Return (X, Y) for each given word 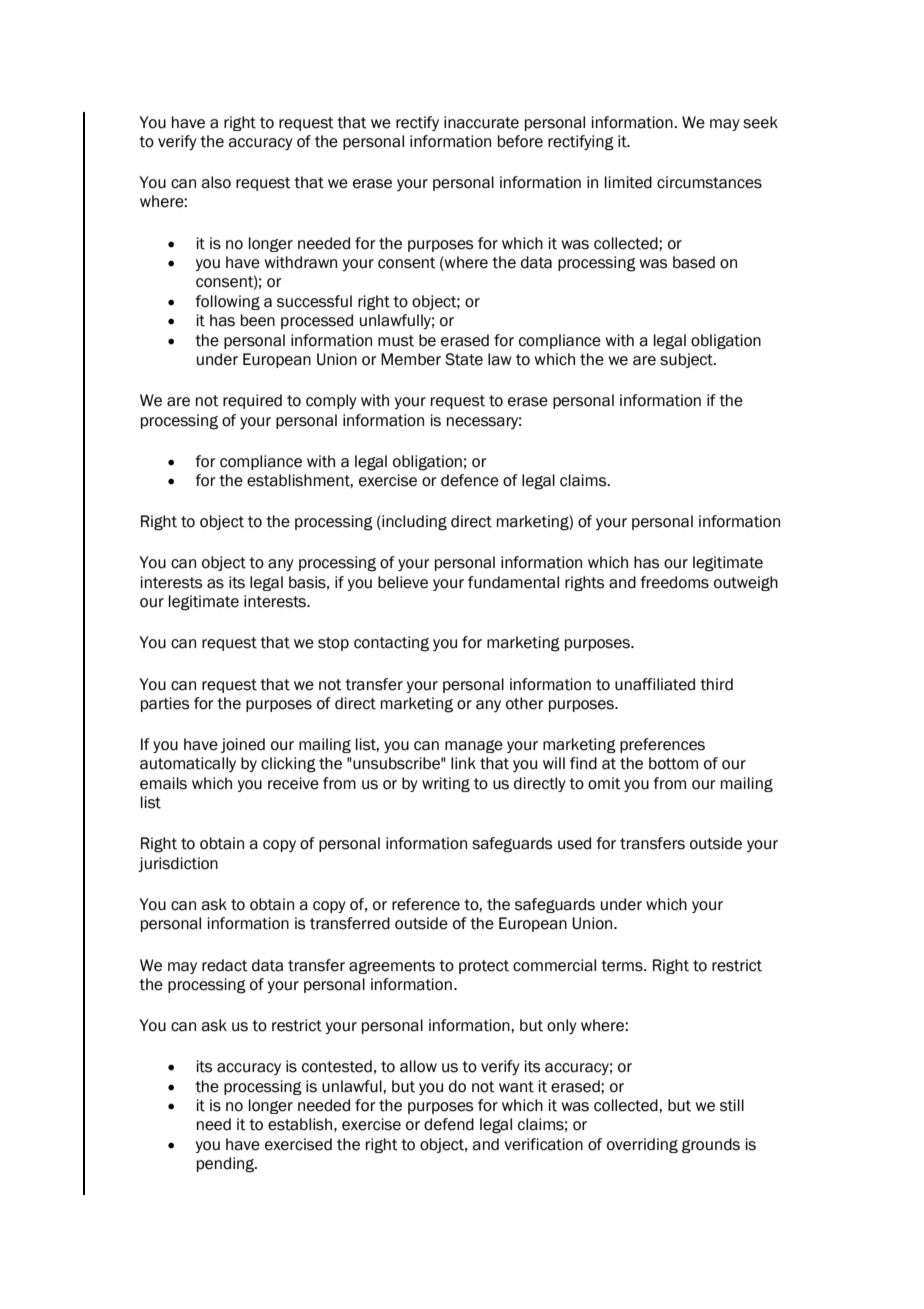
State (464, 359)
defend (449, 1124)
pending (226, 1165)
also (216, 182)
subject (687, 360)
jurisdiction (178, 864)
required (252, 401)
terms (623, 966)
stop (333, 644)
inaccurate (481, 122)
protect (484, 967)
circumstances (709, 182)
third (716, 684)
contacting (391, 644)
